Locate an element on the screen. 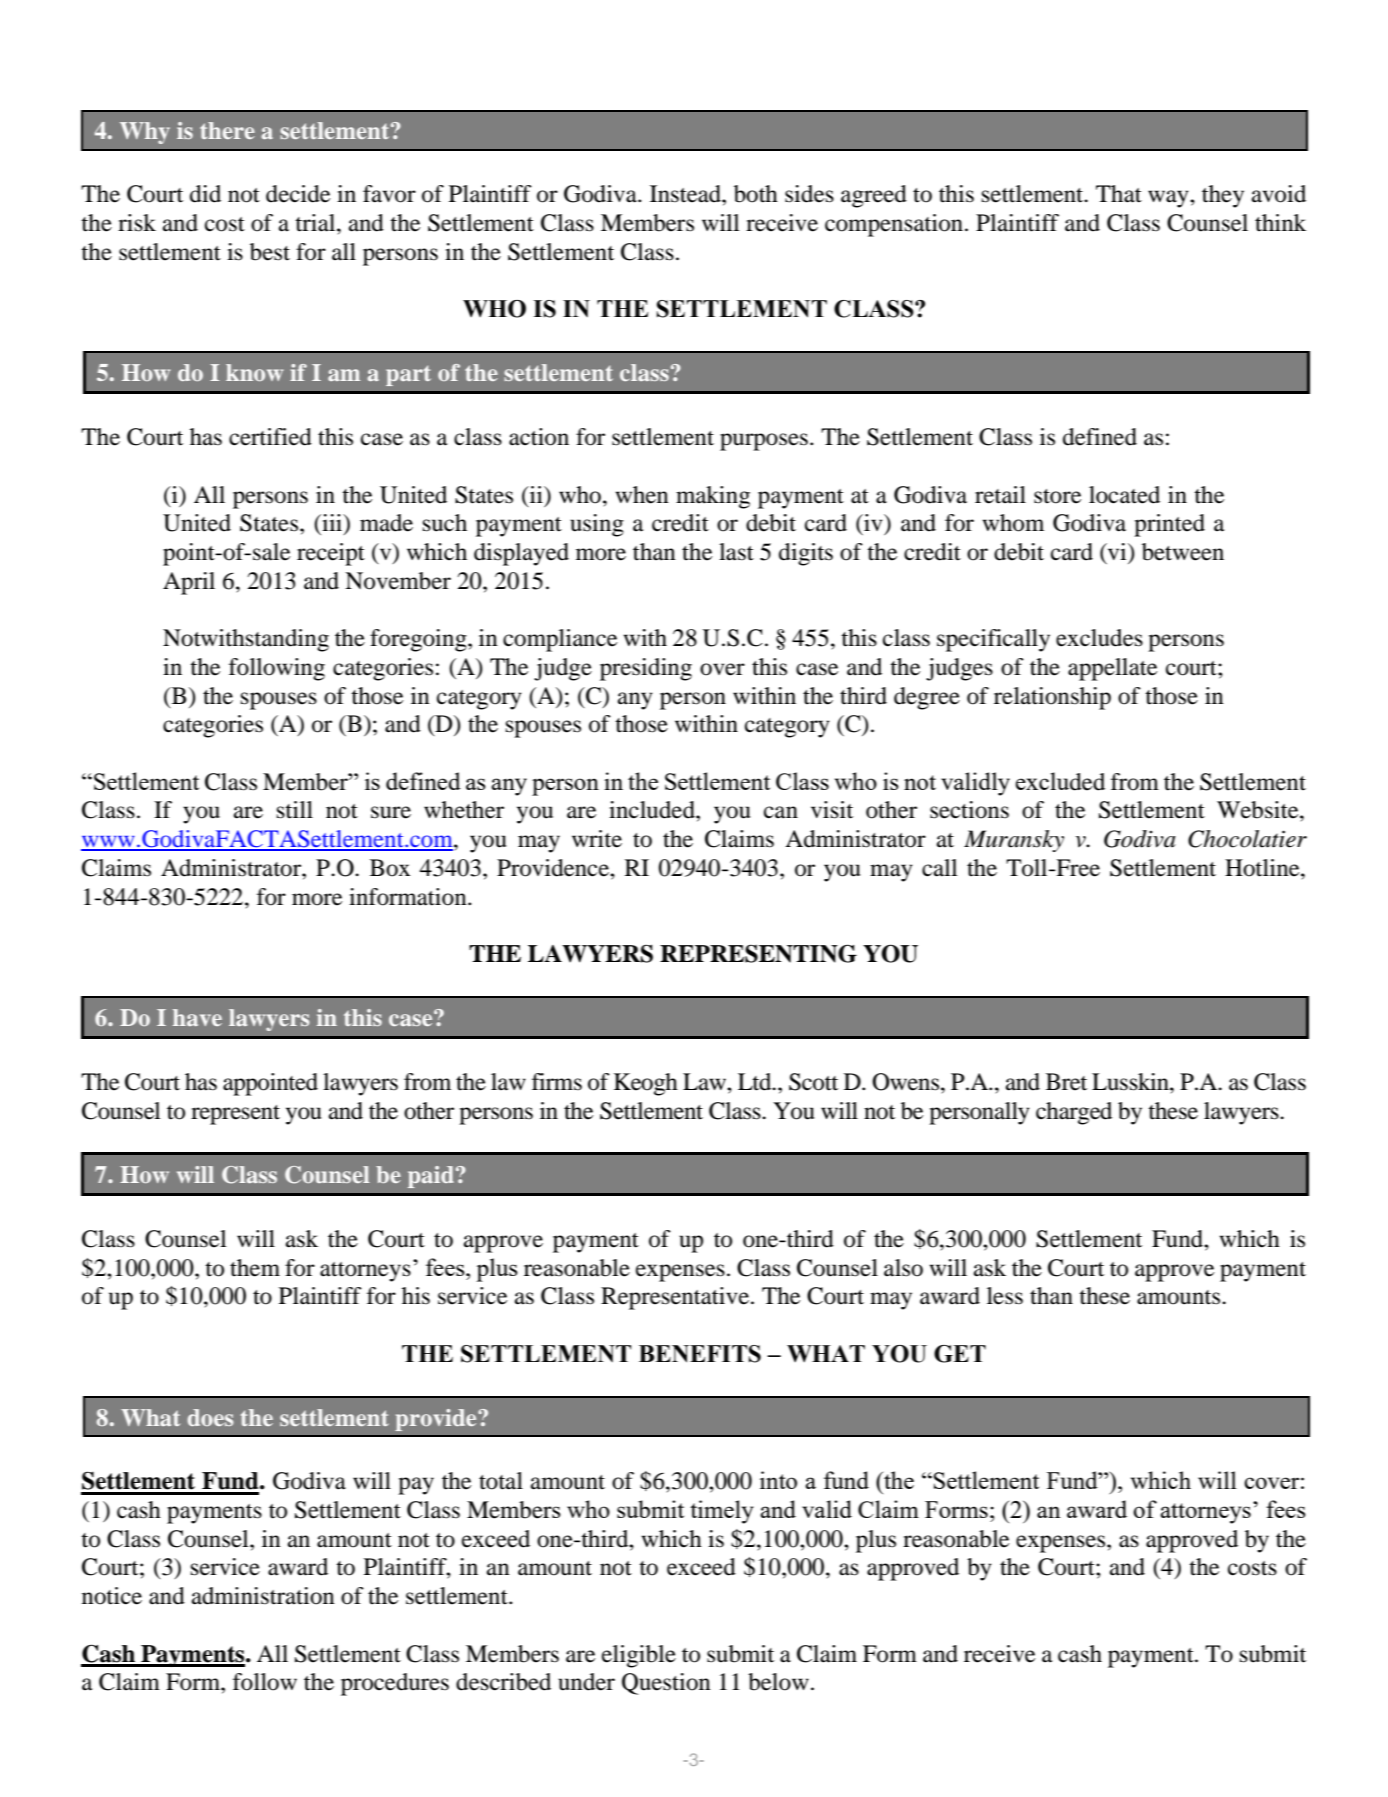 The image size is (1388, 1797). write is located at coordinates (597, 839).
